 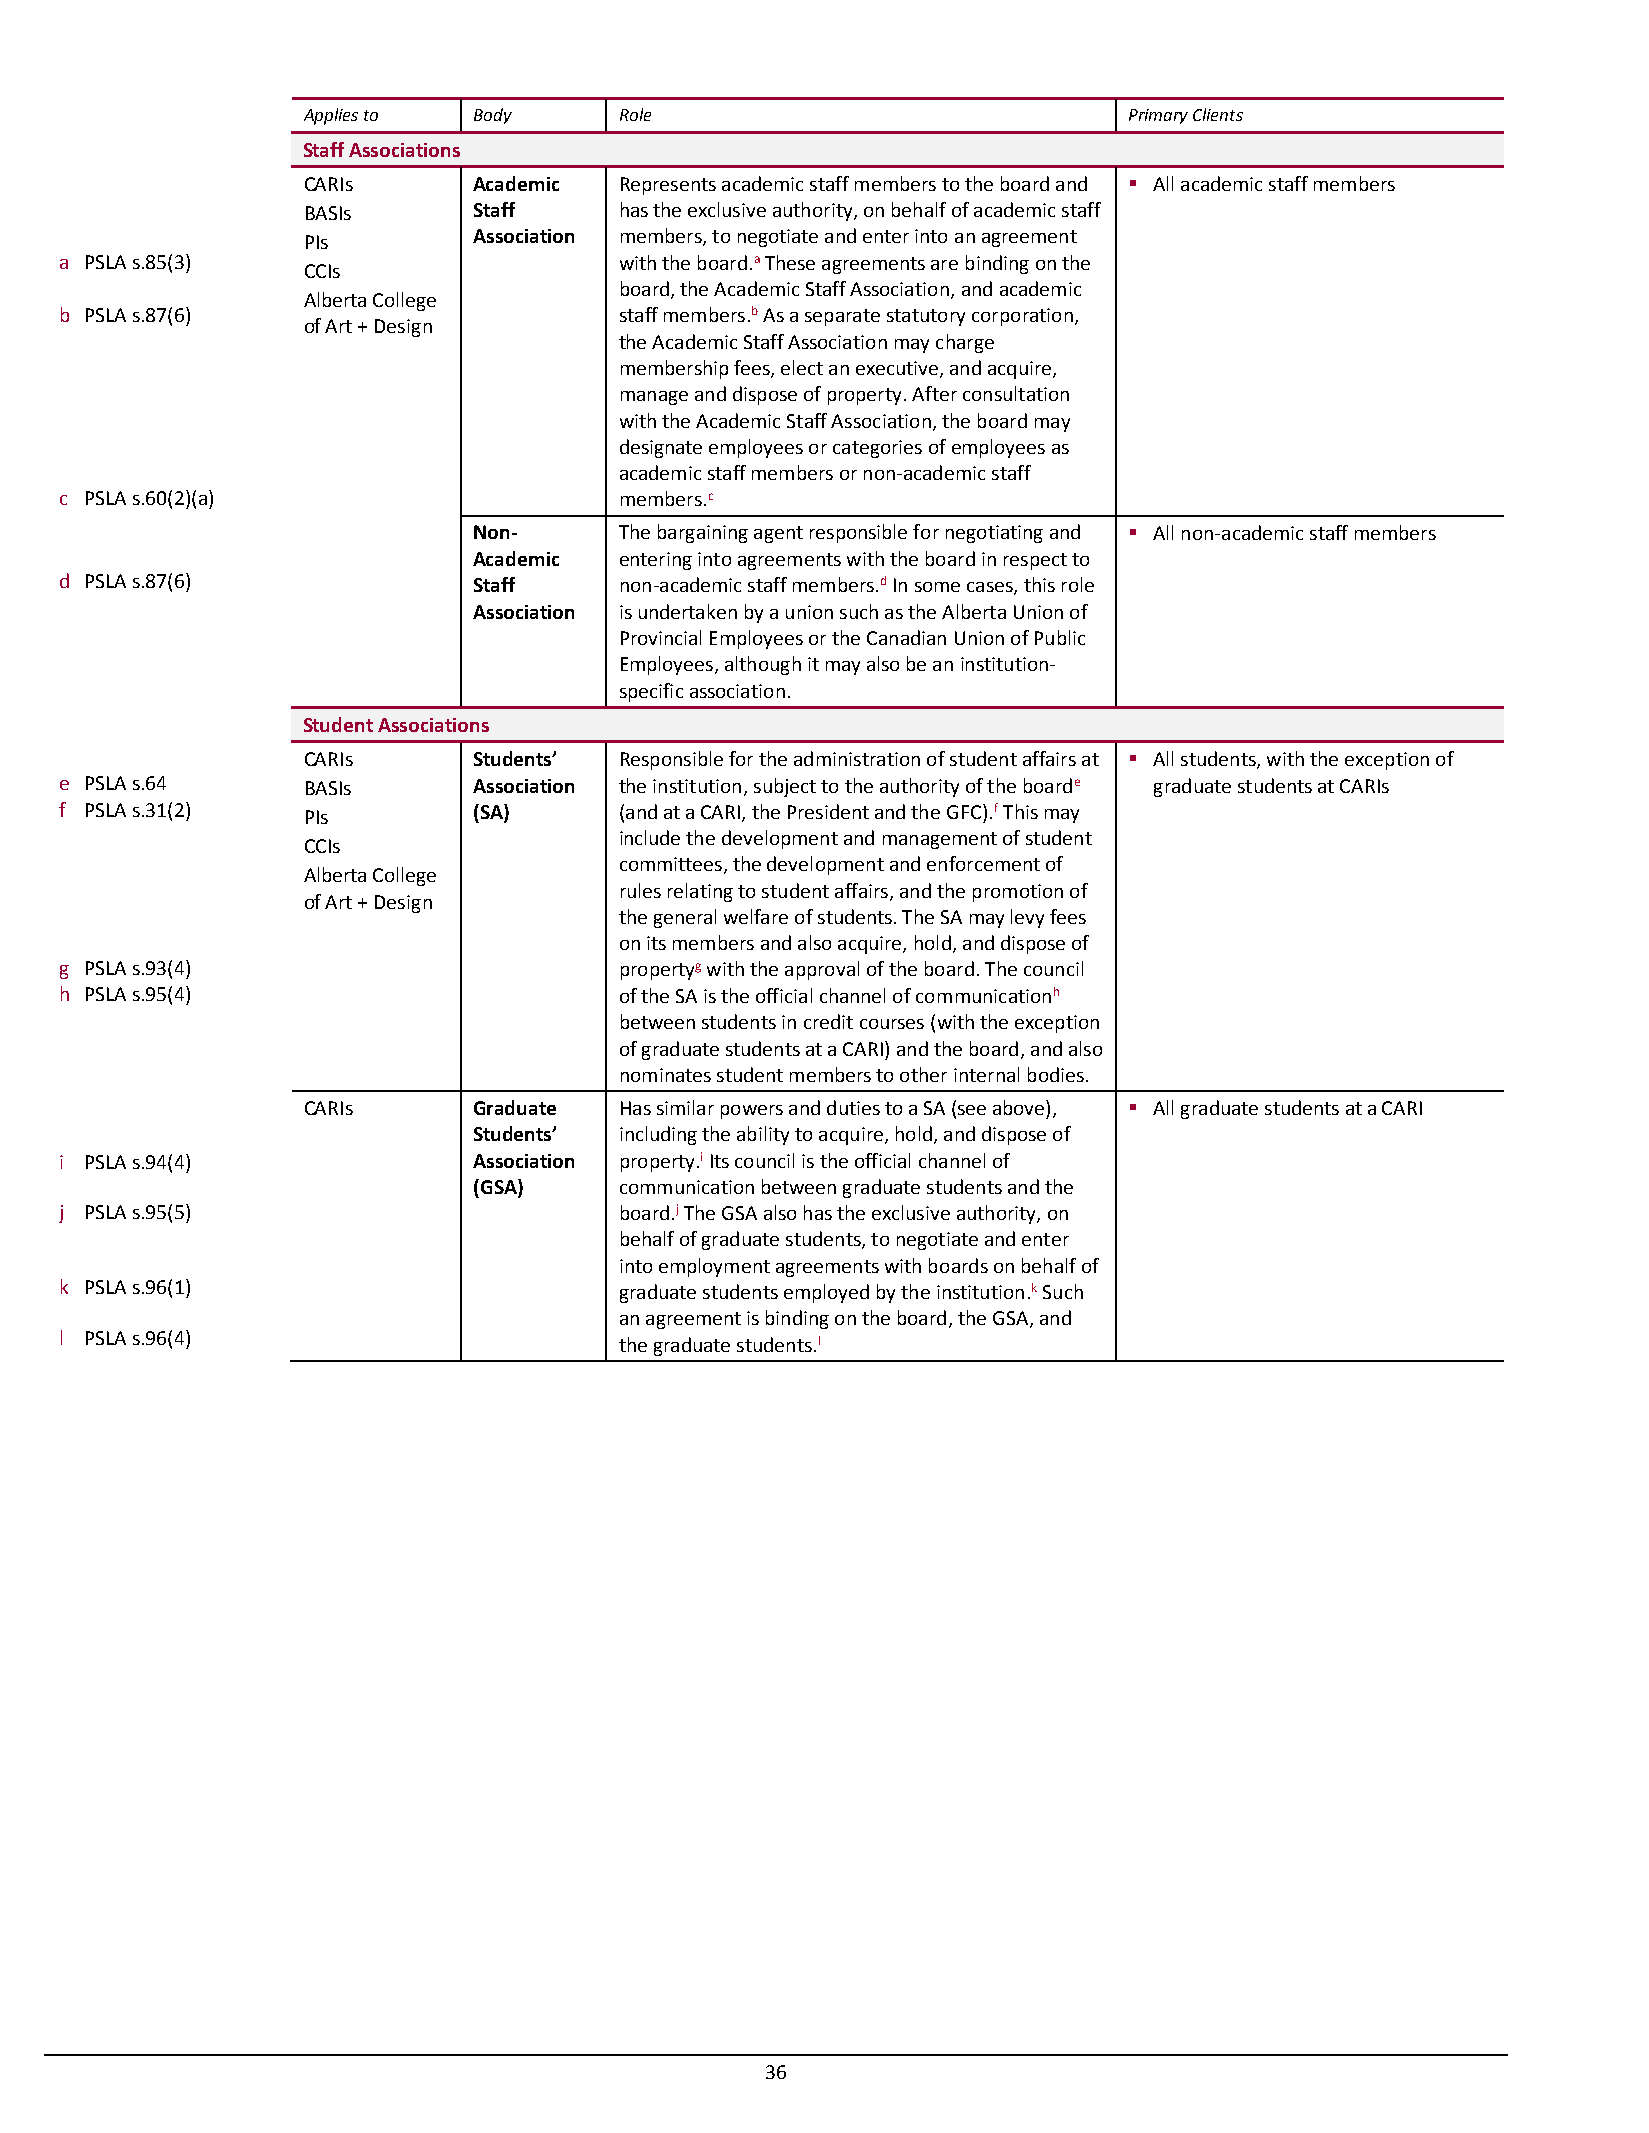 I want to click on approval, so click(x=822, y=970).
